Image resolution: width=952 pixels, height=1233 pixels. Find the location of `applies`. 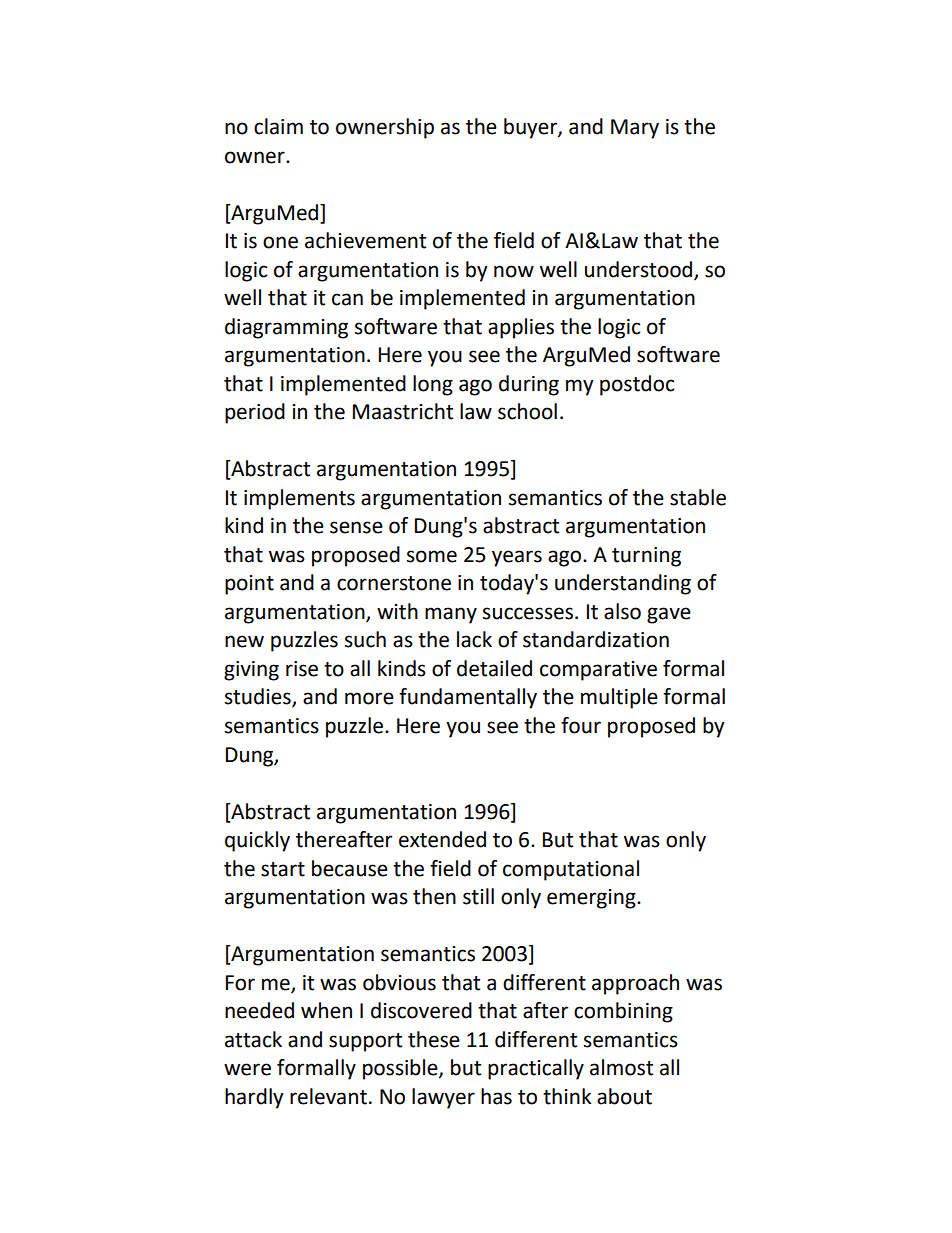

applies is located at coordinates (521, 328).
